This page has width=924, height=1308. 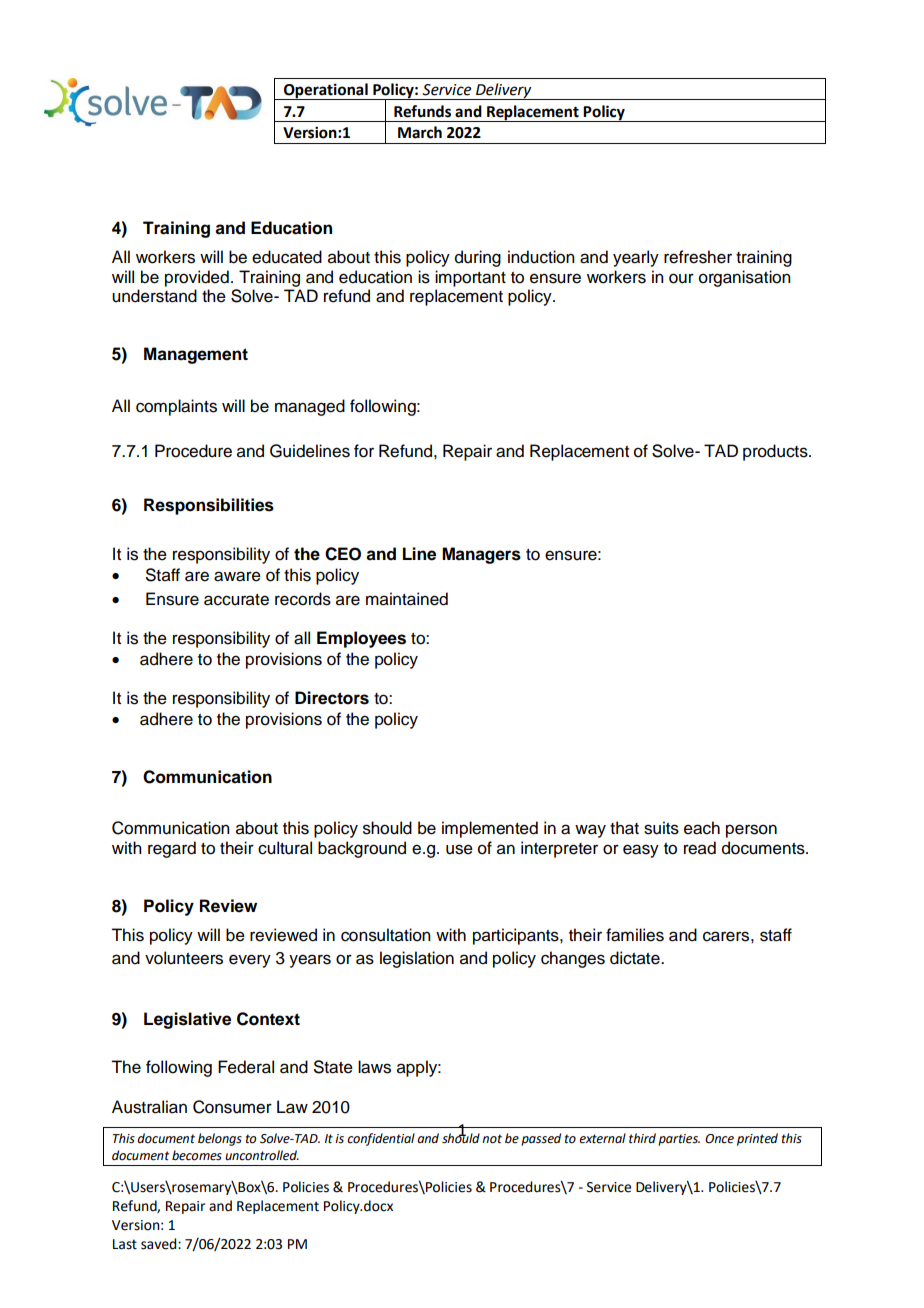 What do you see at coordinates (702, 828) in the page?
I see `each` at bounding box center [702, 828].
